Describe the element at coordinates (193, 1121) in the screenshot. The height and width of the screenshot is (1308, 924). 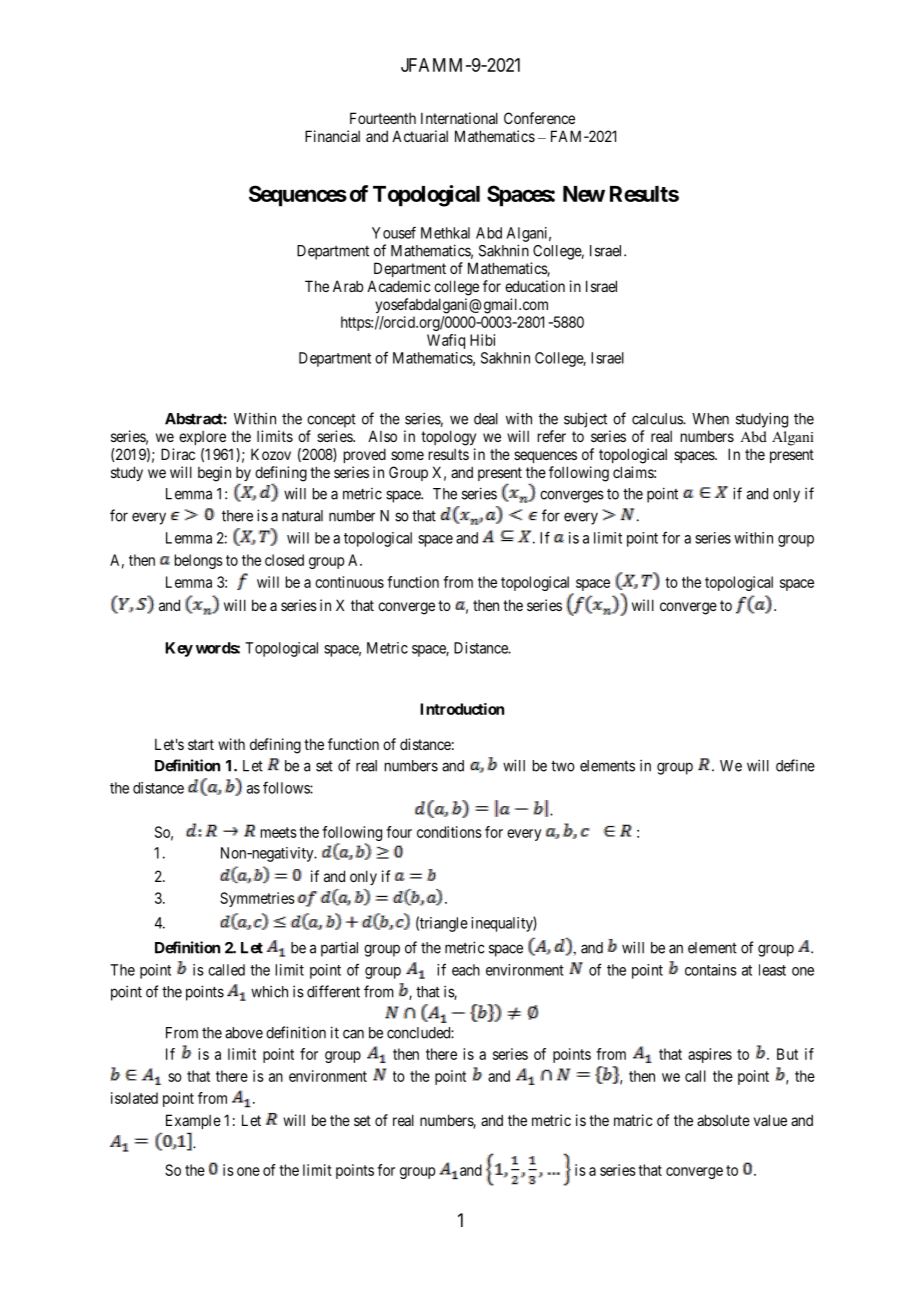
I see `Example` at that location.
